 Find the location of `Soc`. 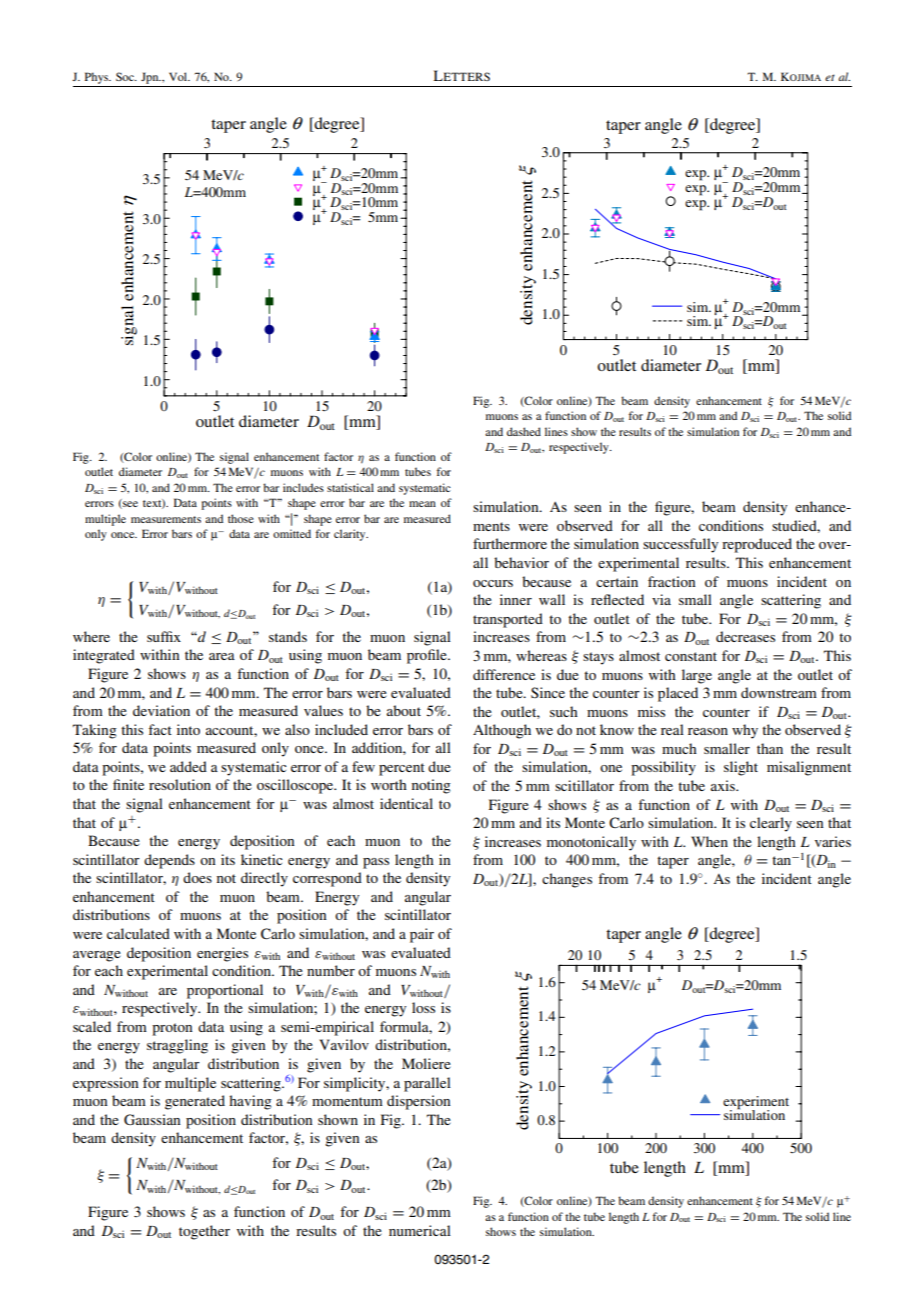

Soc is located at coordinates (126, 76).
